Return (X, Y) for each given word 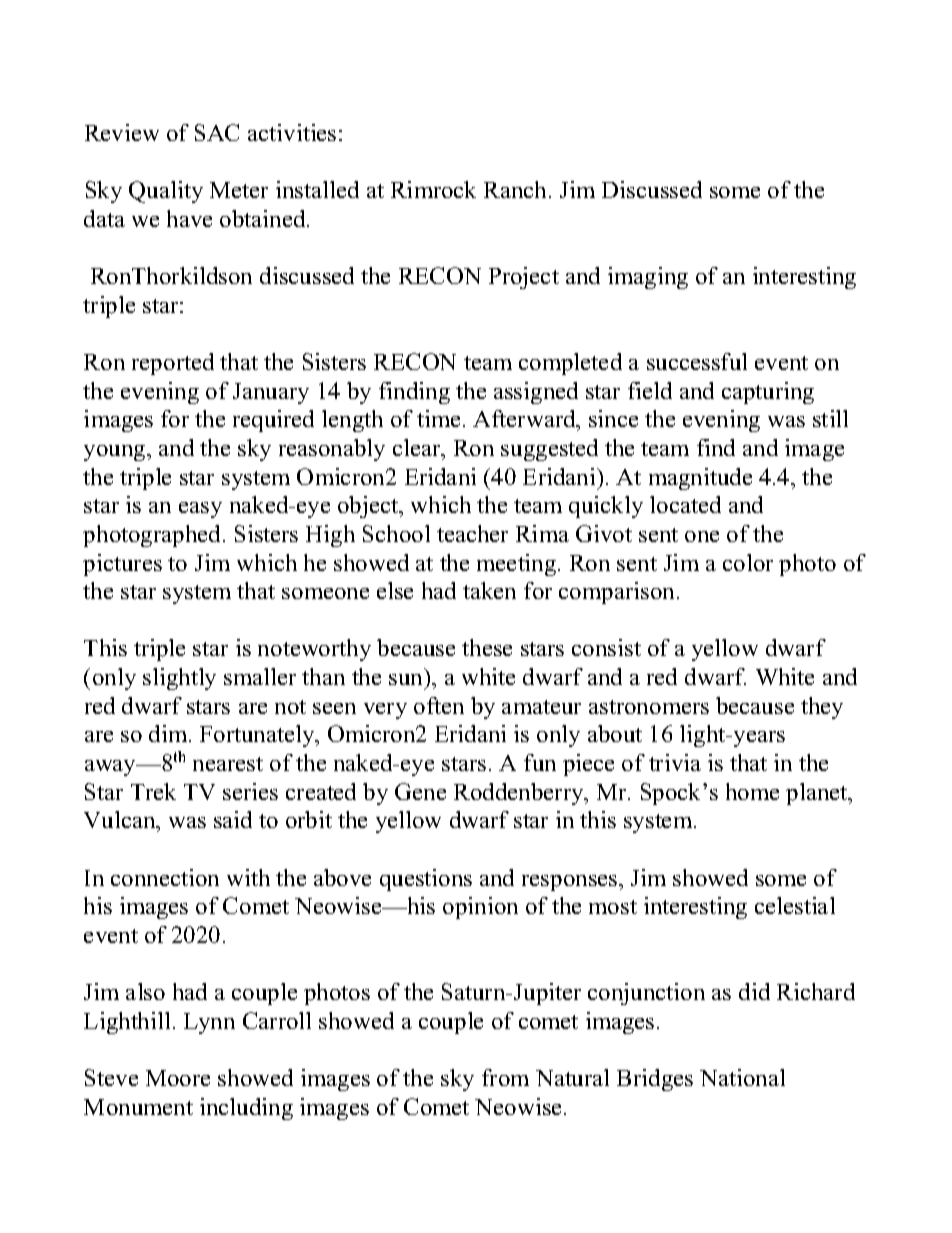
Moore (178, 1078)
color (748, 562)
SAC (217, 132)
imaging (648, 278)
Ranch (517, 189)
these (487, 647)
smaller (260, 676)
